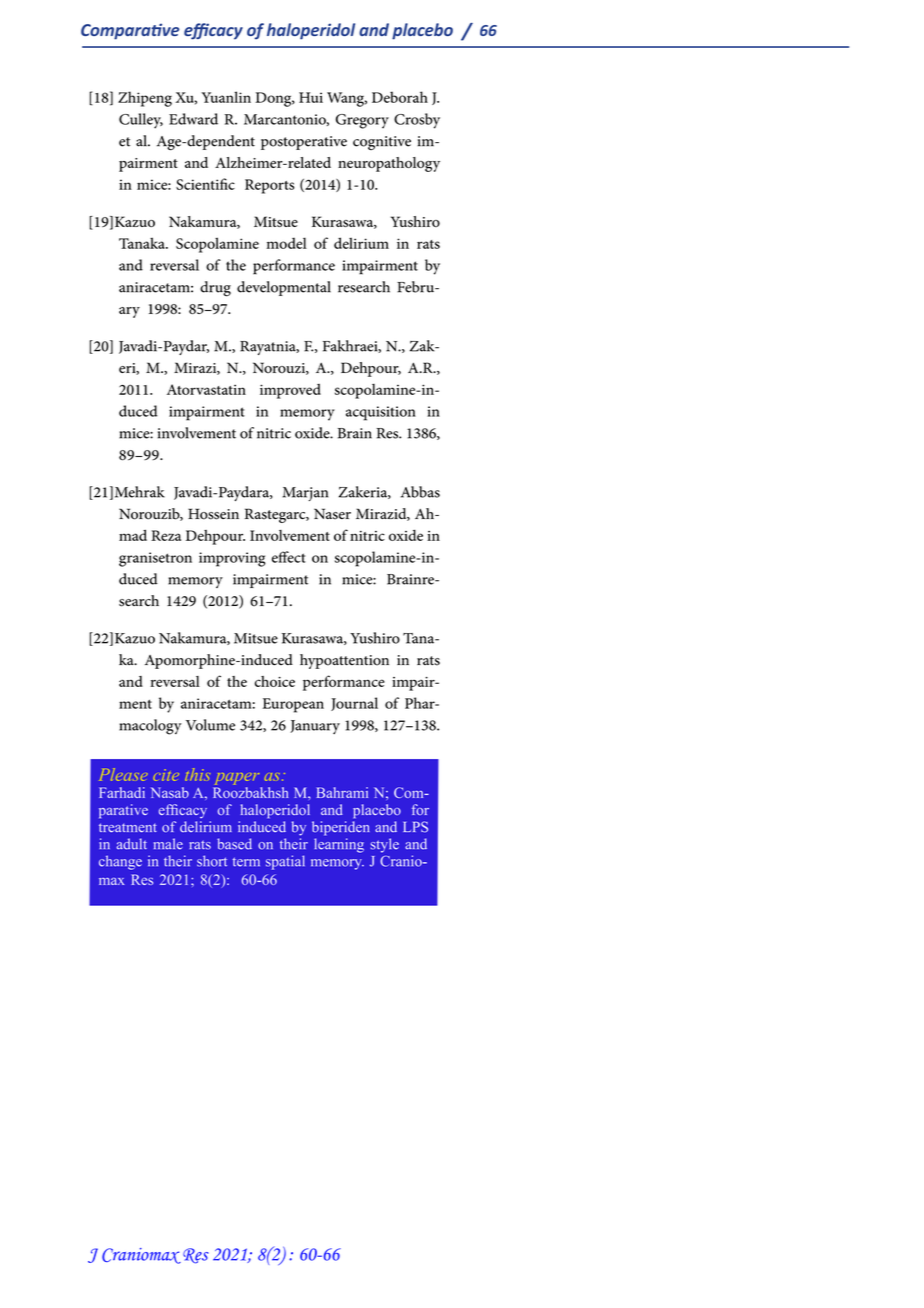 This screenshot has height=1308, width=924. What do you see at coordinates (382, 143) in the screenshot?
I see `cognitive` at bounding box center [382, 143].
